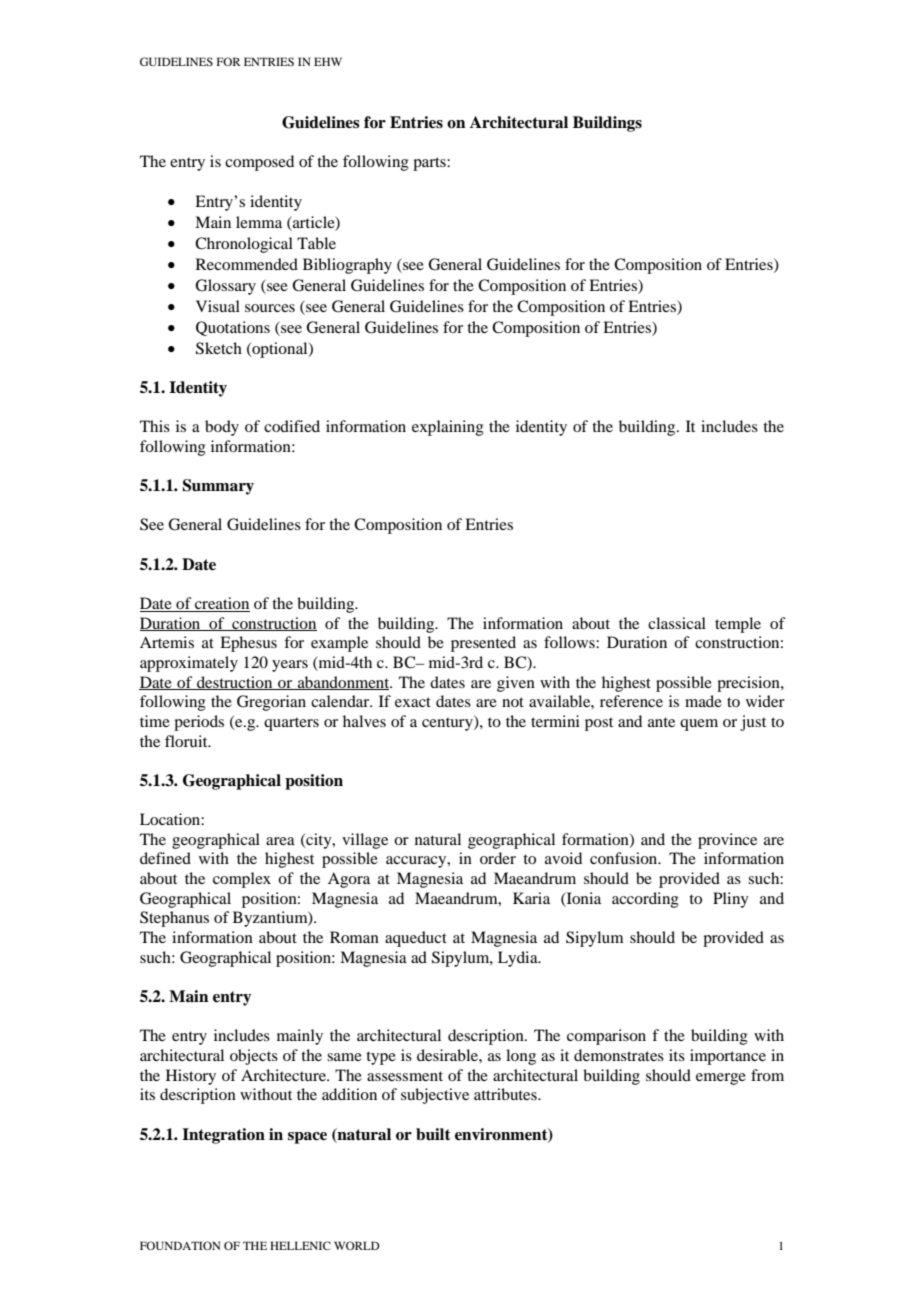 This document has width=924, height=1308. Describe the element at coordinates (235, 683) in the document. I see `destruction` at that location.
